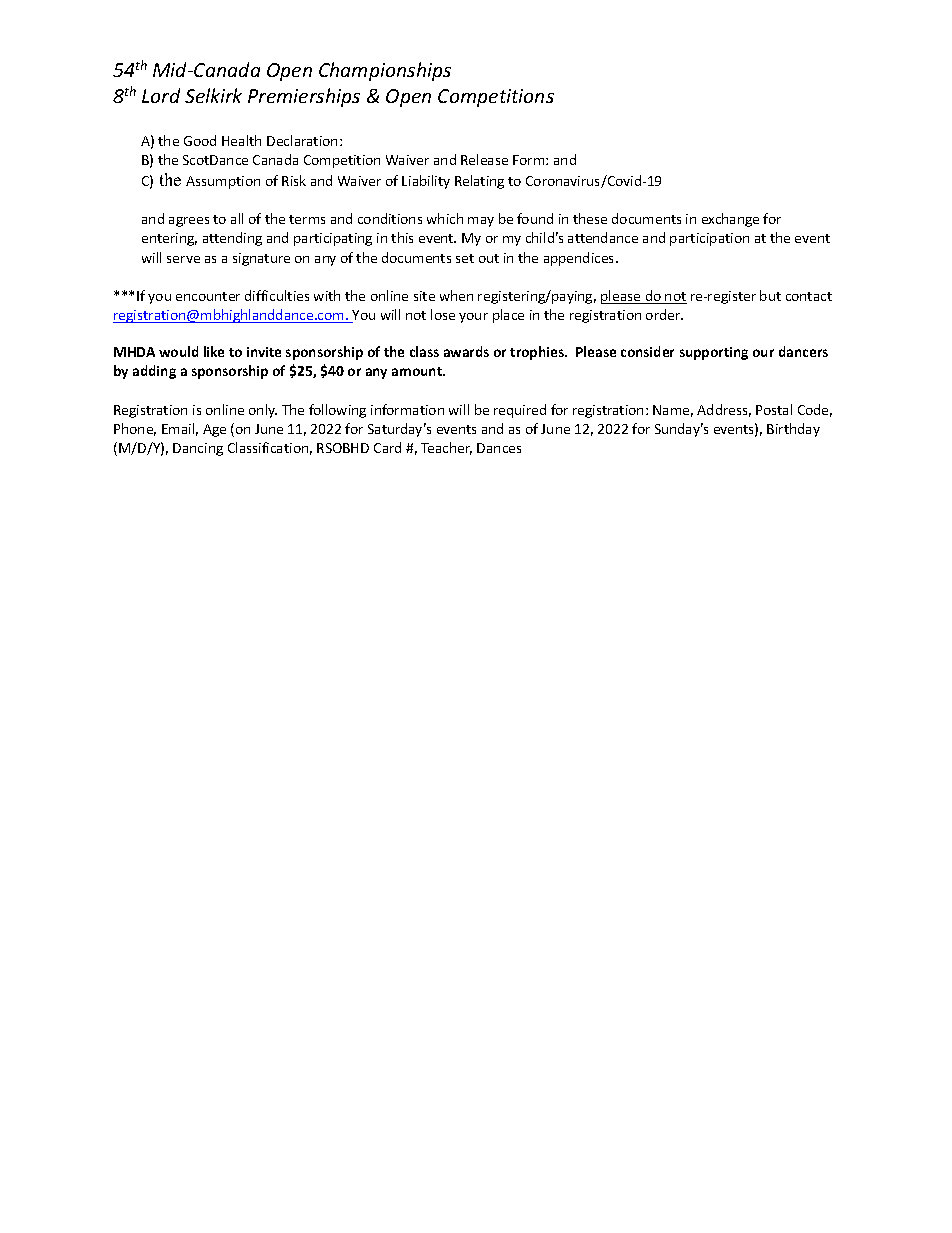  I want to click on Lord, so click(161, 95).
